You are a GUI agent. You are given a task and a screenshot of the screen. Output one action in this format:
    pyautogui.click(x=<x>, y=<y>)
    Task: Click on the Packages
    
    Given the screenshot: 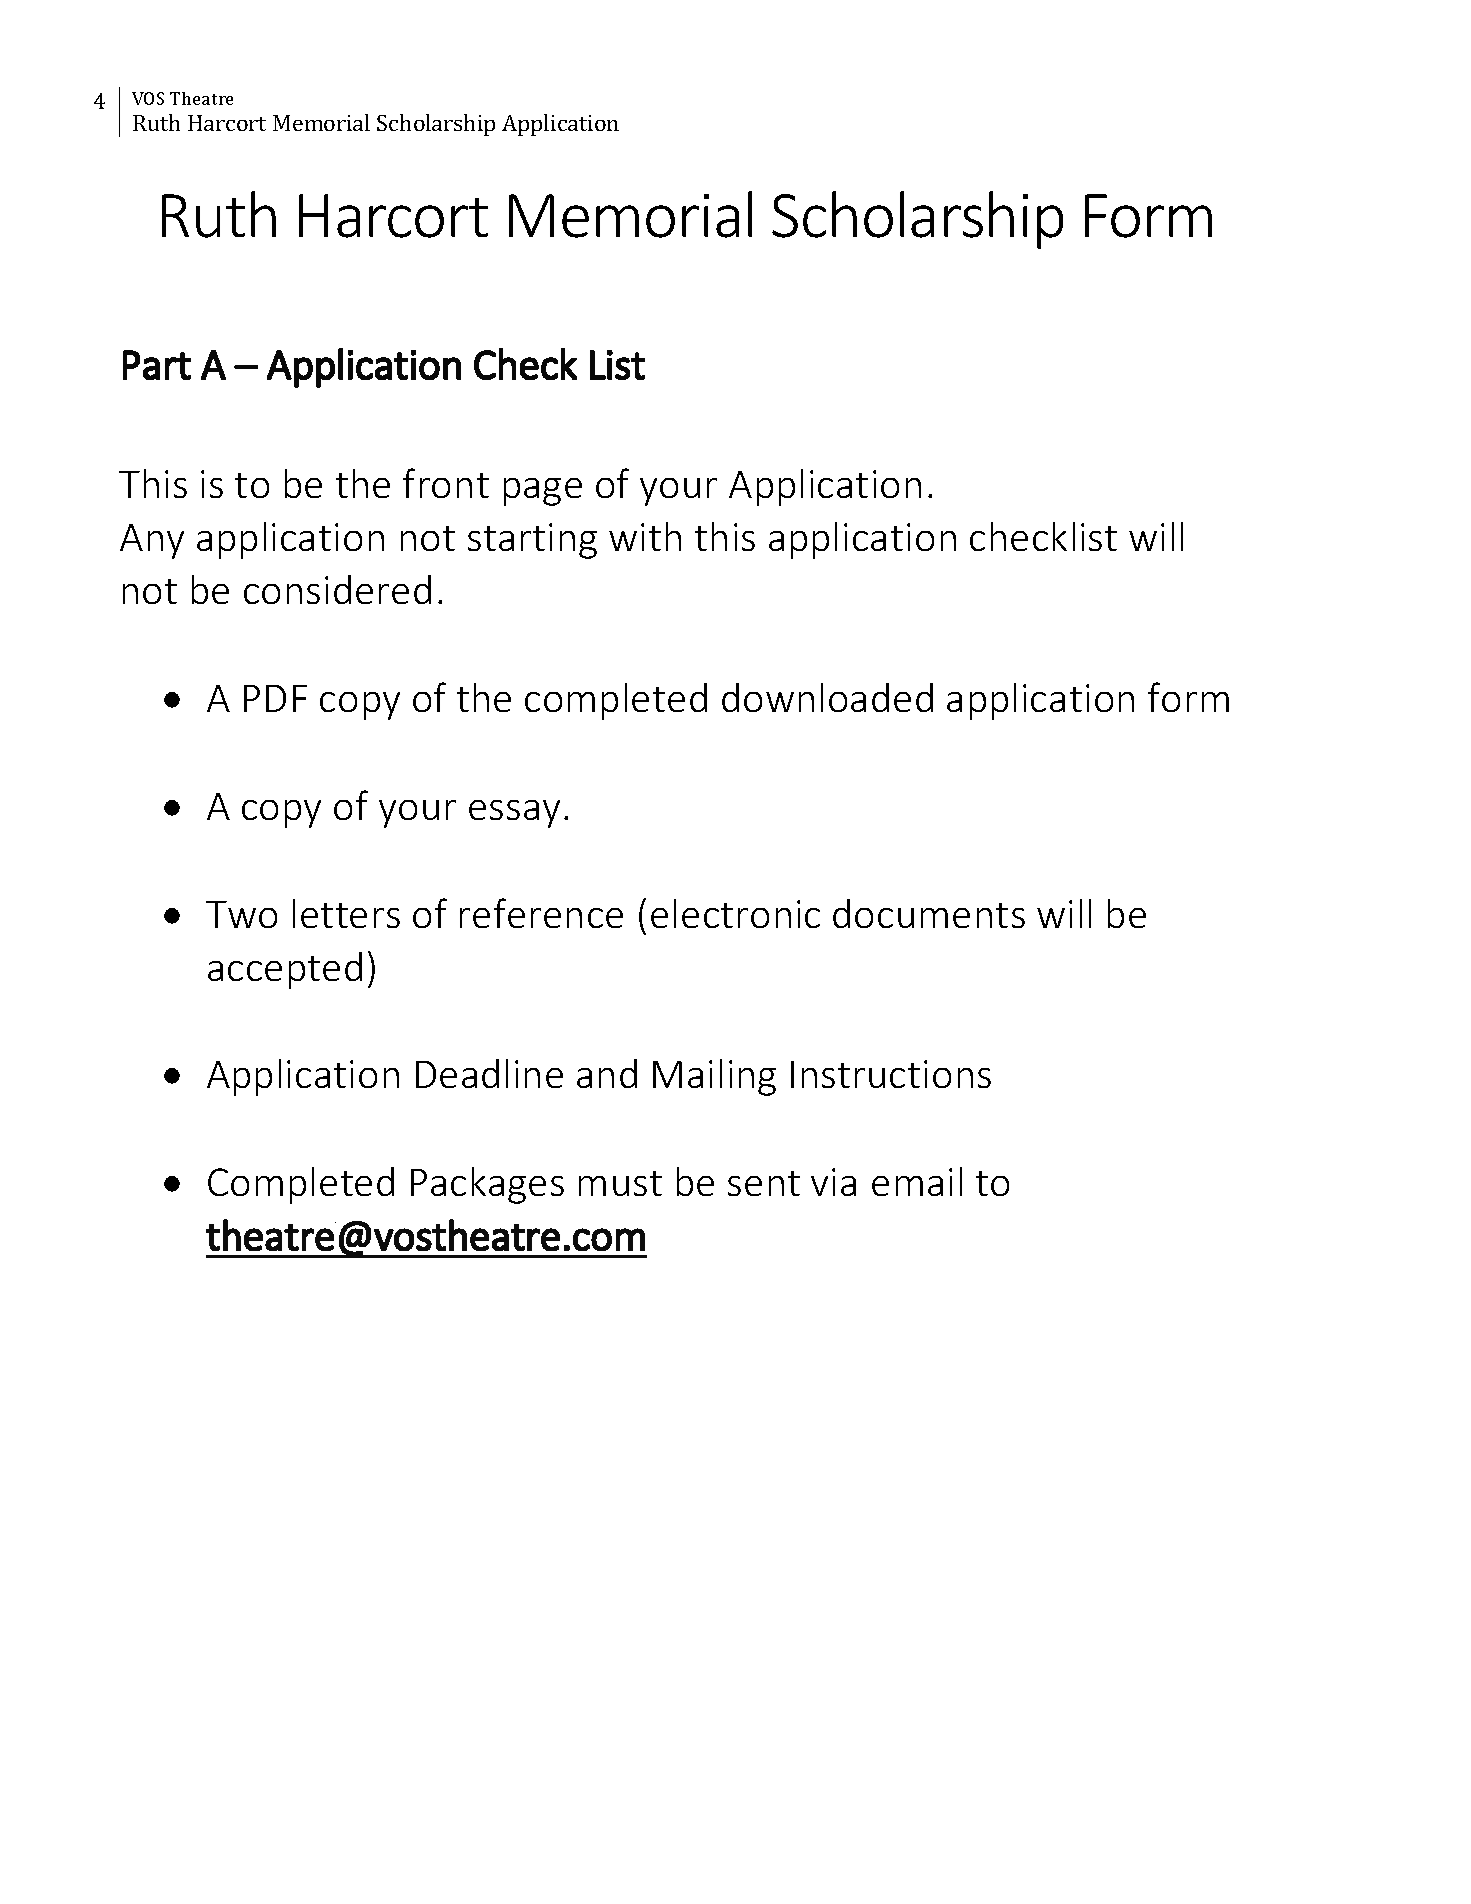 What is the action you would take?
    pyautogui.click(x=487, y=1185)
